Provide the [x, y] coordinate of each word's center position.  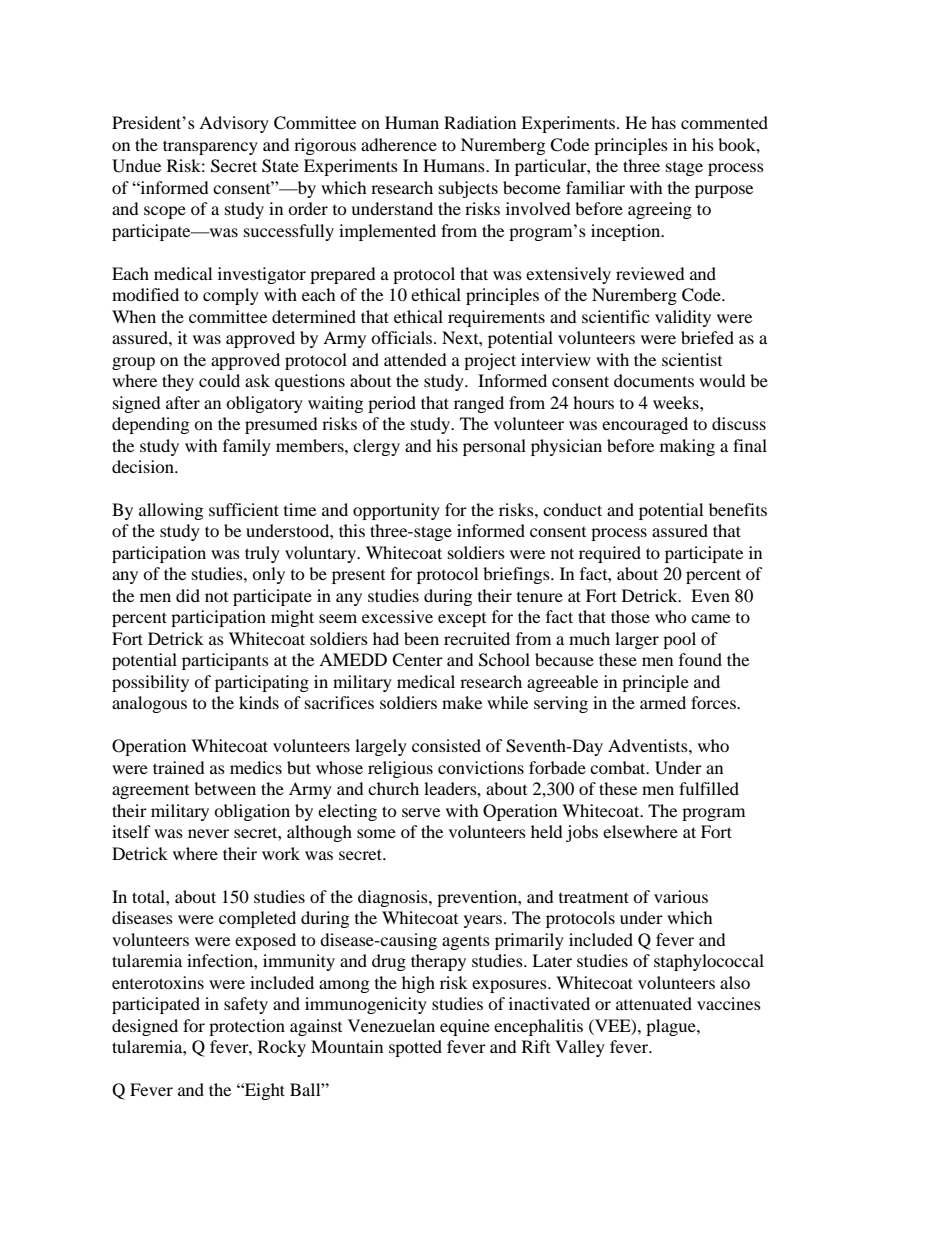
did [188, 595]
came [710, 618]
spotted [415, 1048]
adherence [399, 144]
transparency [210, 147]
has [663, 122]
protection [247, 1027]
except [462, 620]
